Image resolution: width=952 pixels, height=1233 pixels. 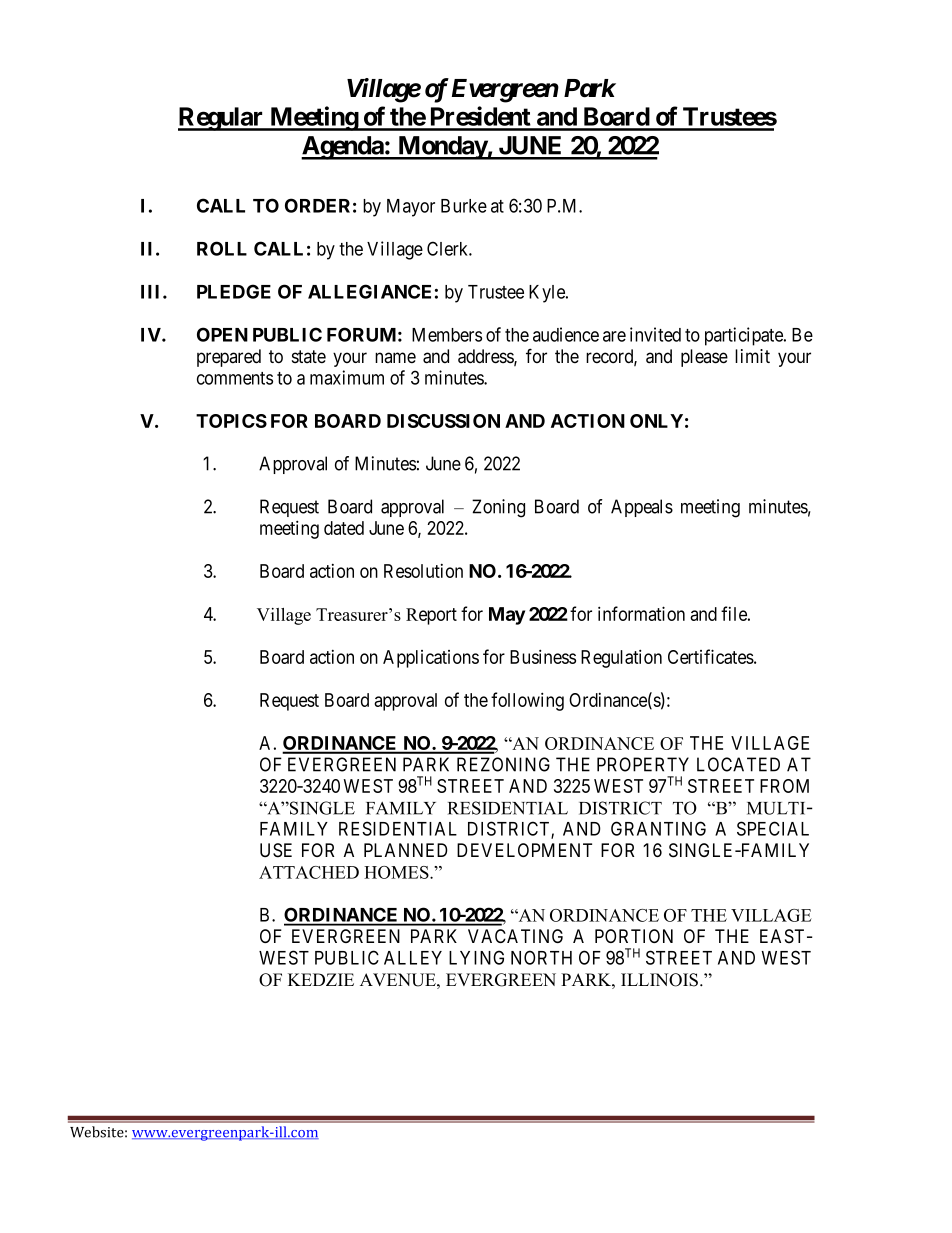 I want to click on Regular, so click(x=222, y=119).
